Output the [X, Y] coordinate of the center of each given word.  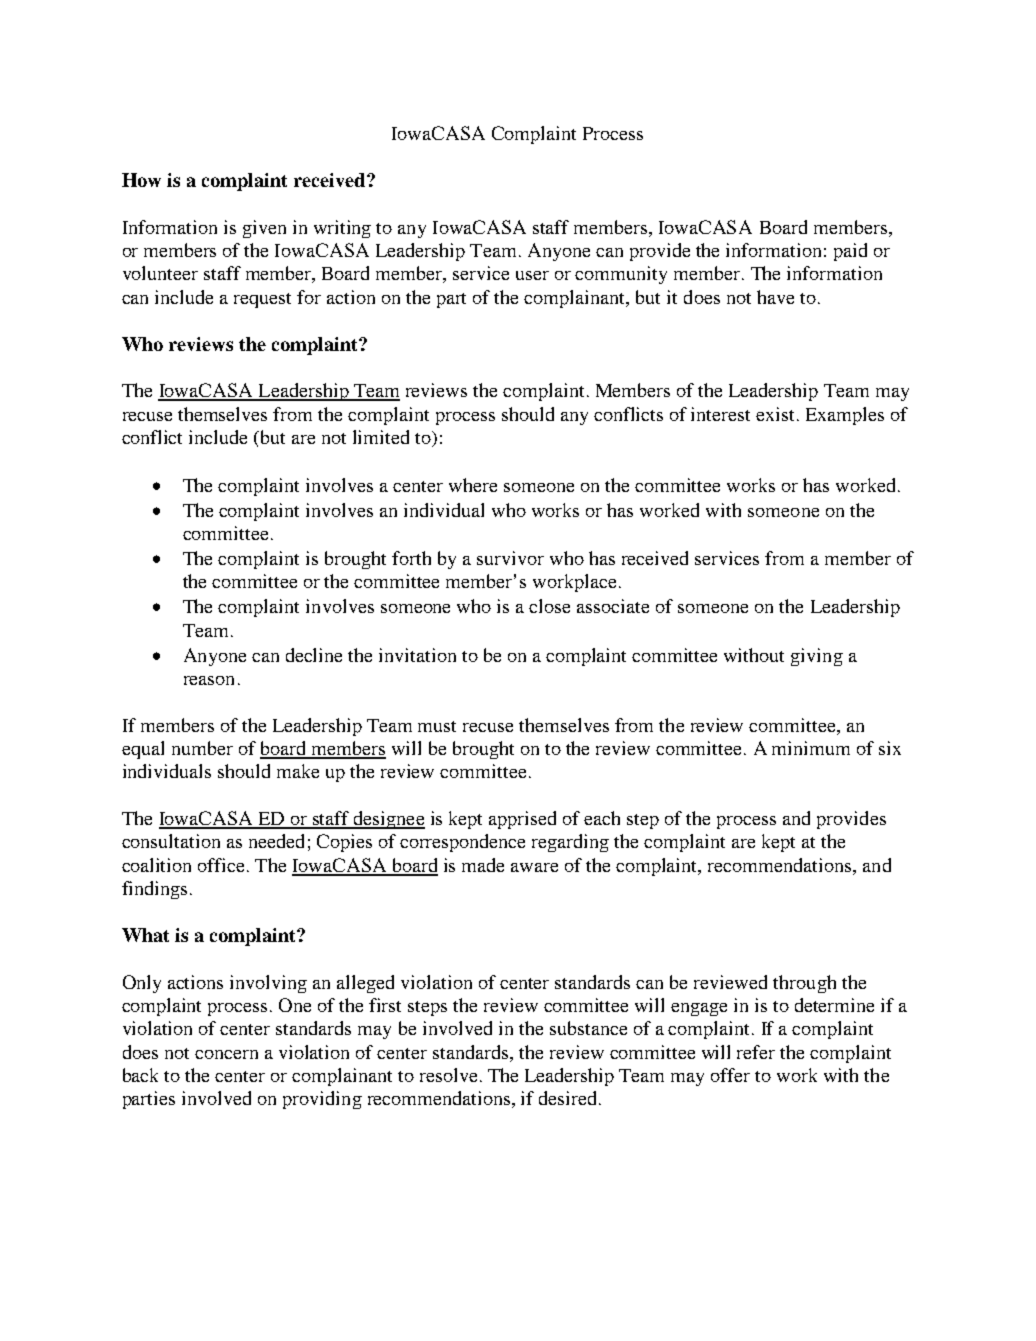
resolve [448, 1075]
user [532, 275]
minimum [811, 748]
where [473, 485]
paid [850, 252]
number [202, 748]
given [264, 229]
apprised [522, 820]
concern [226, 1054]
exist [777, 414]
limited [381, 437]
